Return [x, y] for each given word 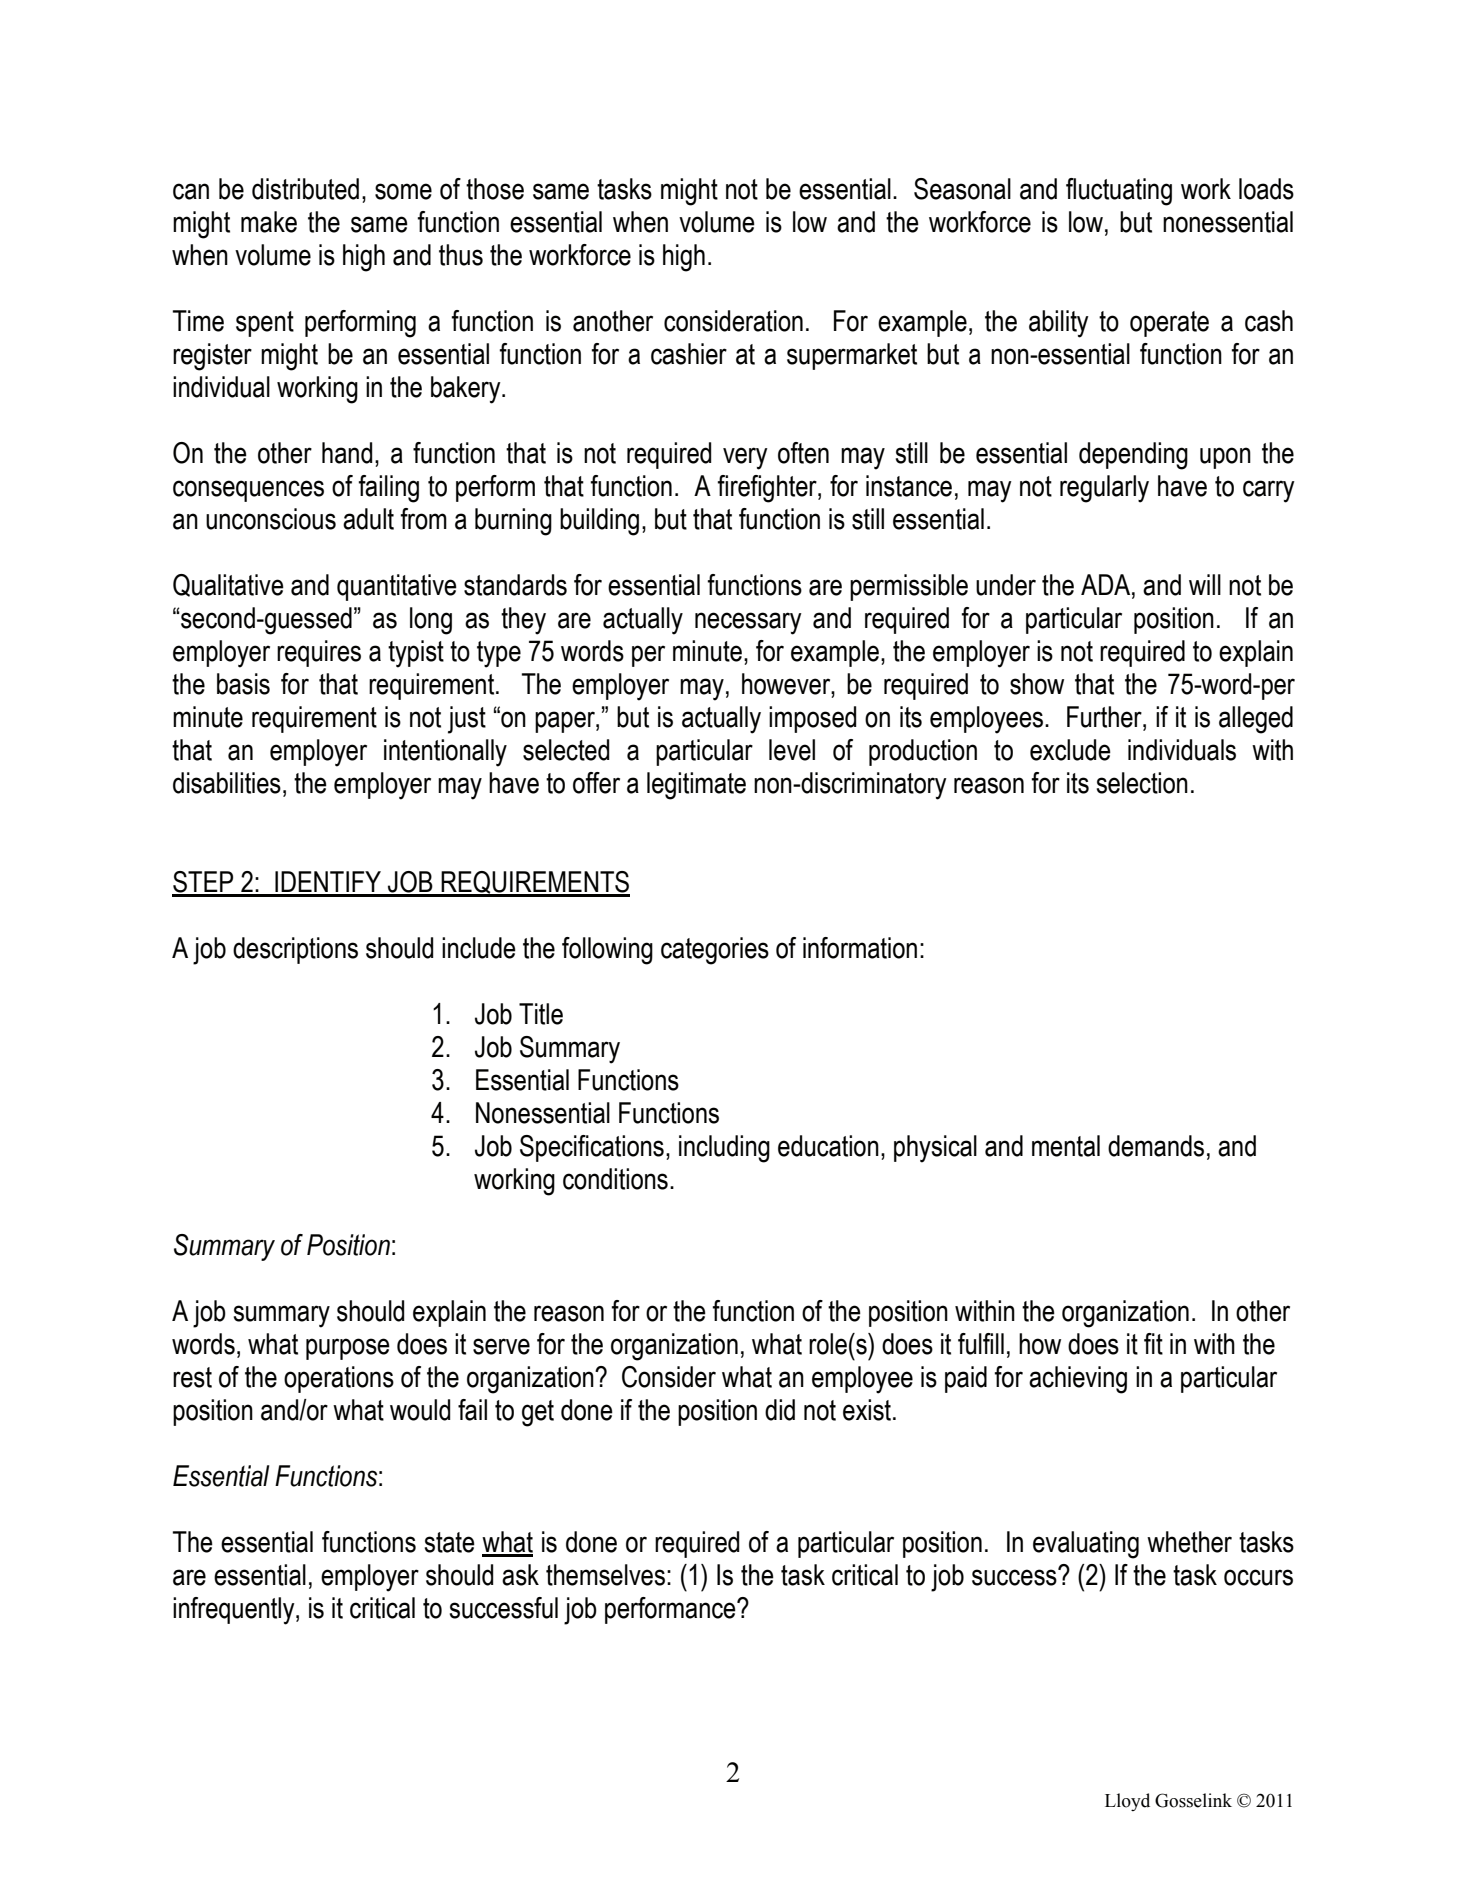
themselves [605, 1575]
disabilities [227, 783]
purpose [348, 1349]
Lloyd [1127, 1802]
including [724, 1149]
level [792, 750]
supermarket [852, 356]
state [450, 1542]
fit [1153, 1344]
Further [1105, 717]
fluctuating [1119, 192]
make [269, 222]
